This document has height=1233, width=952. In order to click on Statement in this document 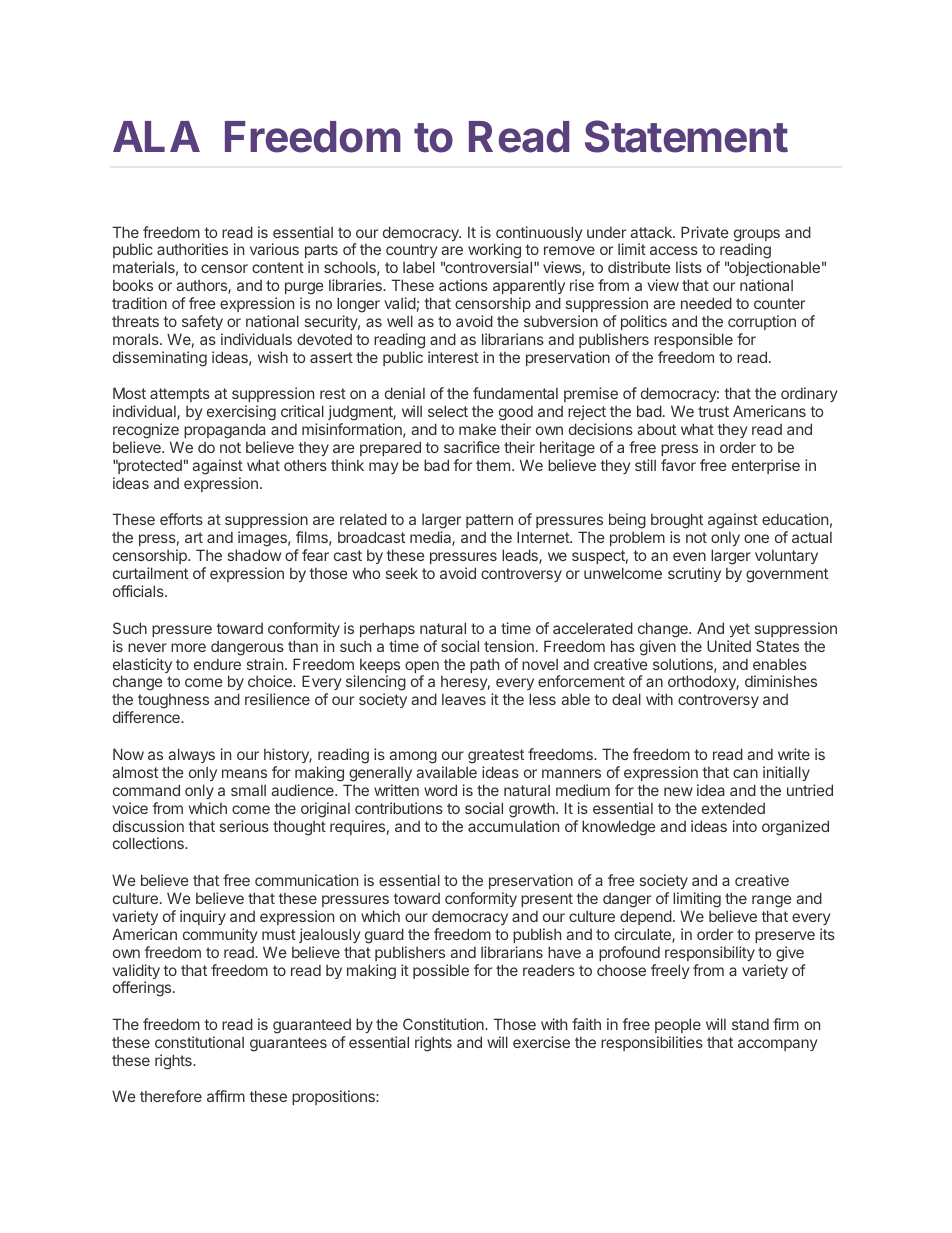, I will do `click(686, 136)`.
